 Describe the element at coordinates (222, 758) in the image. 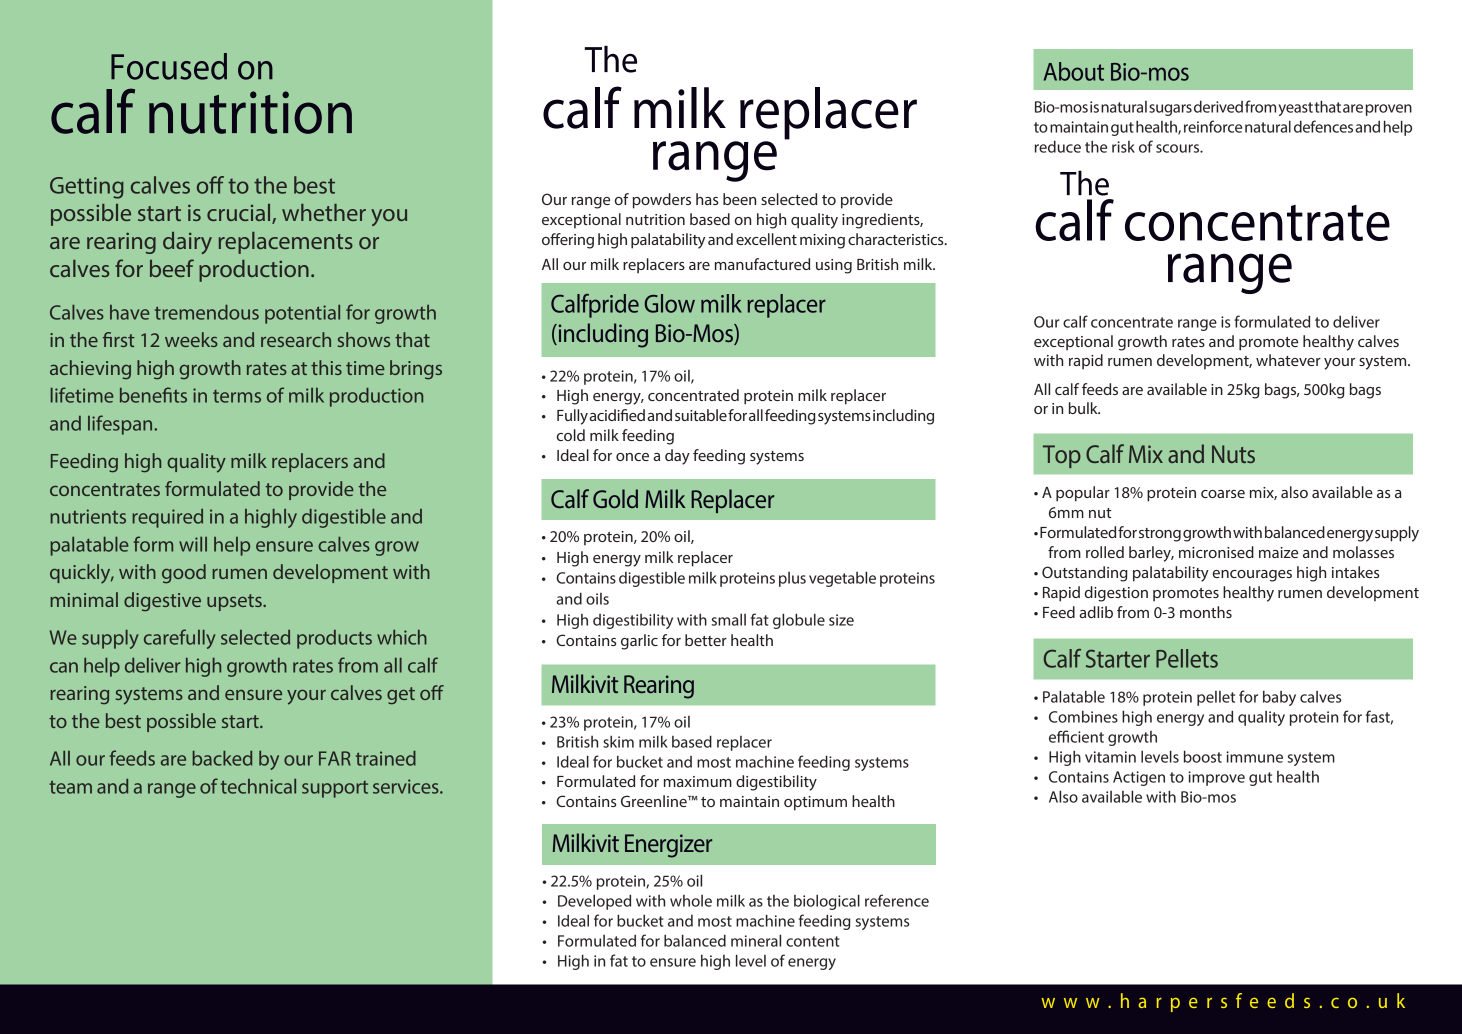

I see `backed` at that location.
